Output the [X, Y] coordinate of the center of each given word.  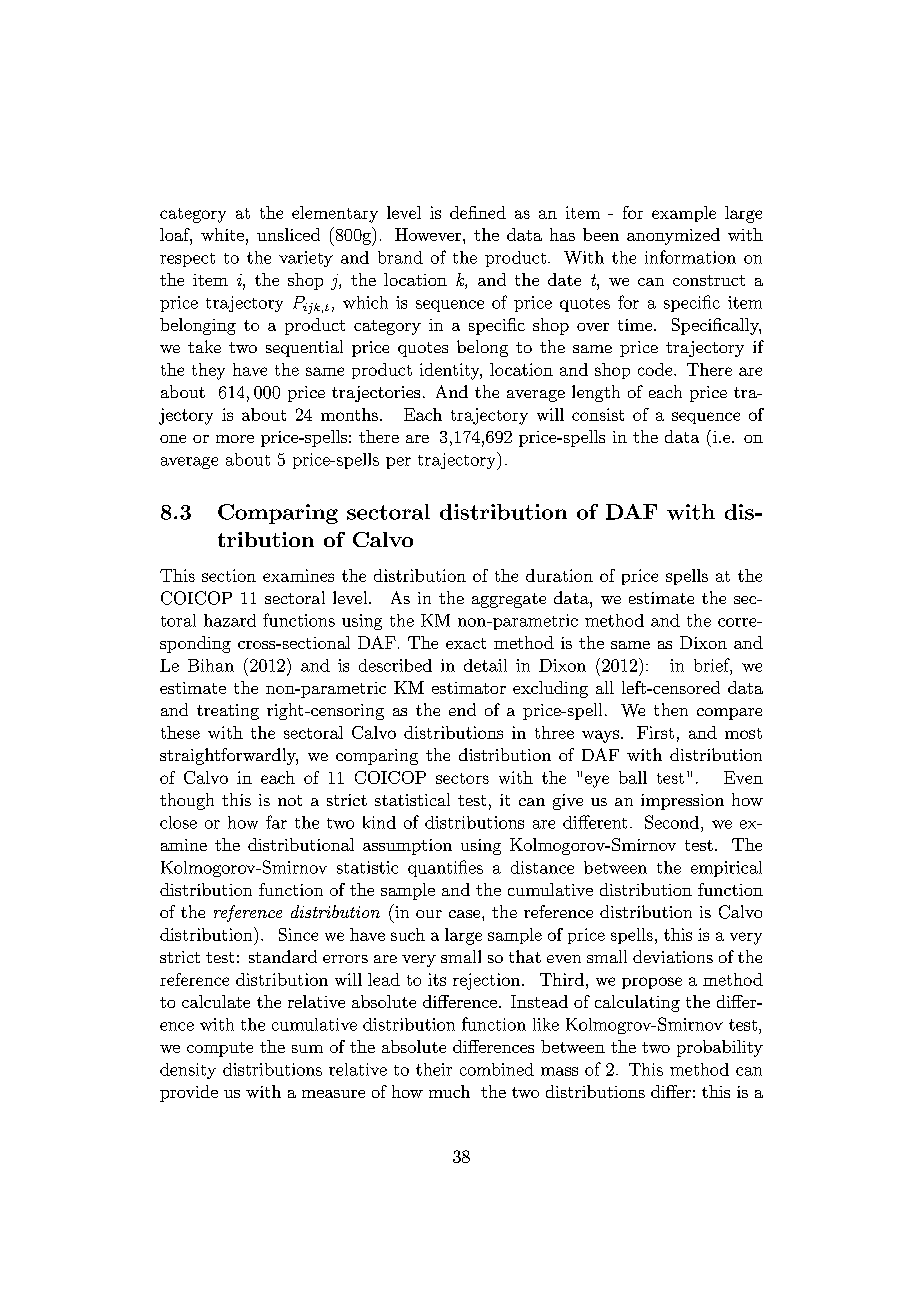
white [222, 234]
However [429, 234]
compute [220, 1049]
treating [228, 712]
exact [466, 643]
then [671, 709]
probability [720, 1048]
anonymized [673, 236]
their [434, 1069]
